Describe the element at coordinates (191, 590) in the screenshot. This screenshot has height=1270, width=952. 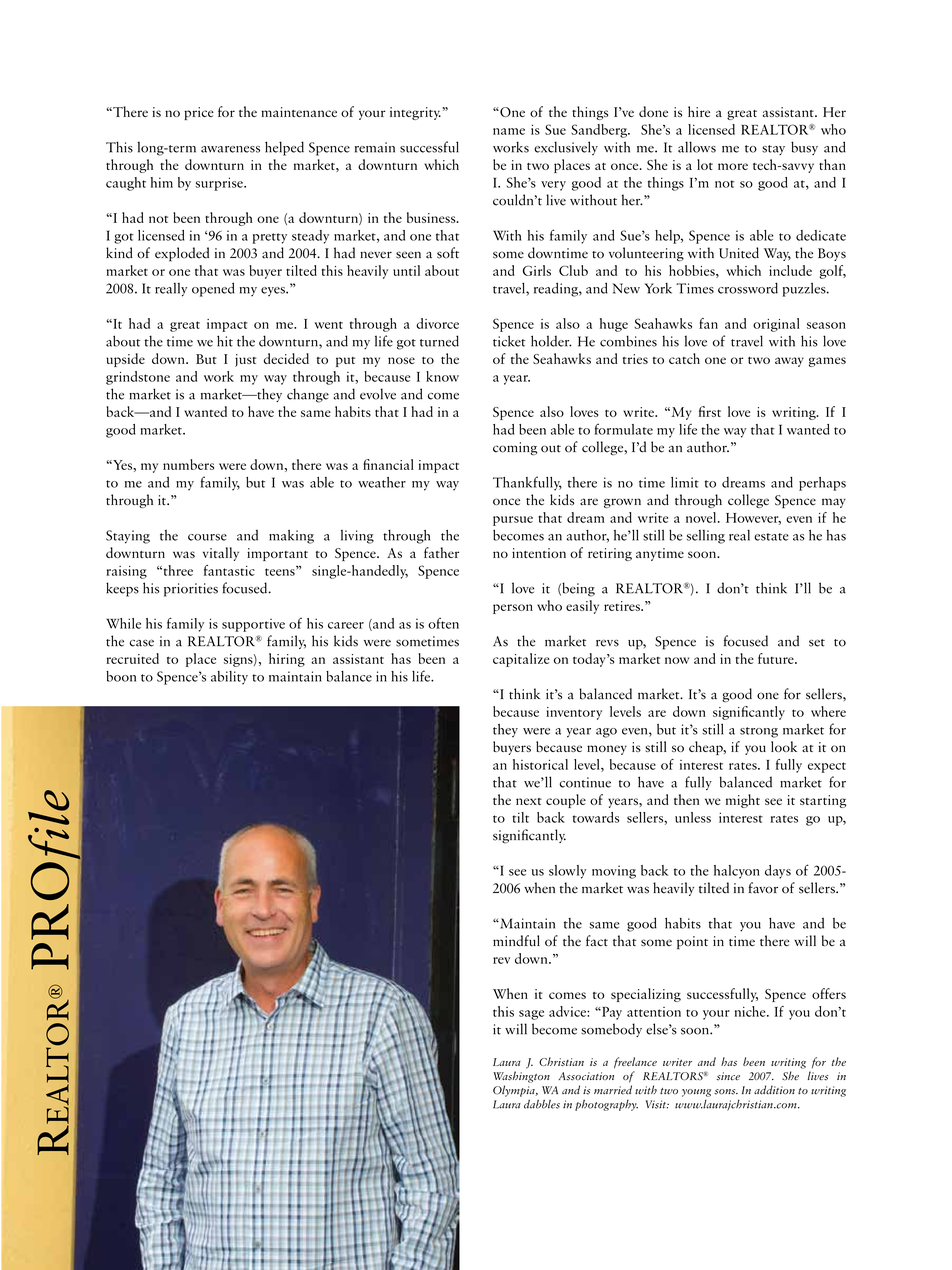
I see `priorities` at that location.
